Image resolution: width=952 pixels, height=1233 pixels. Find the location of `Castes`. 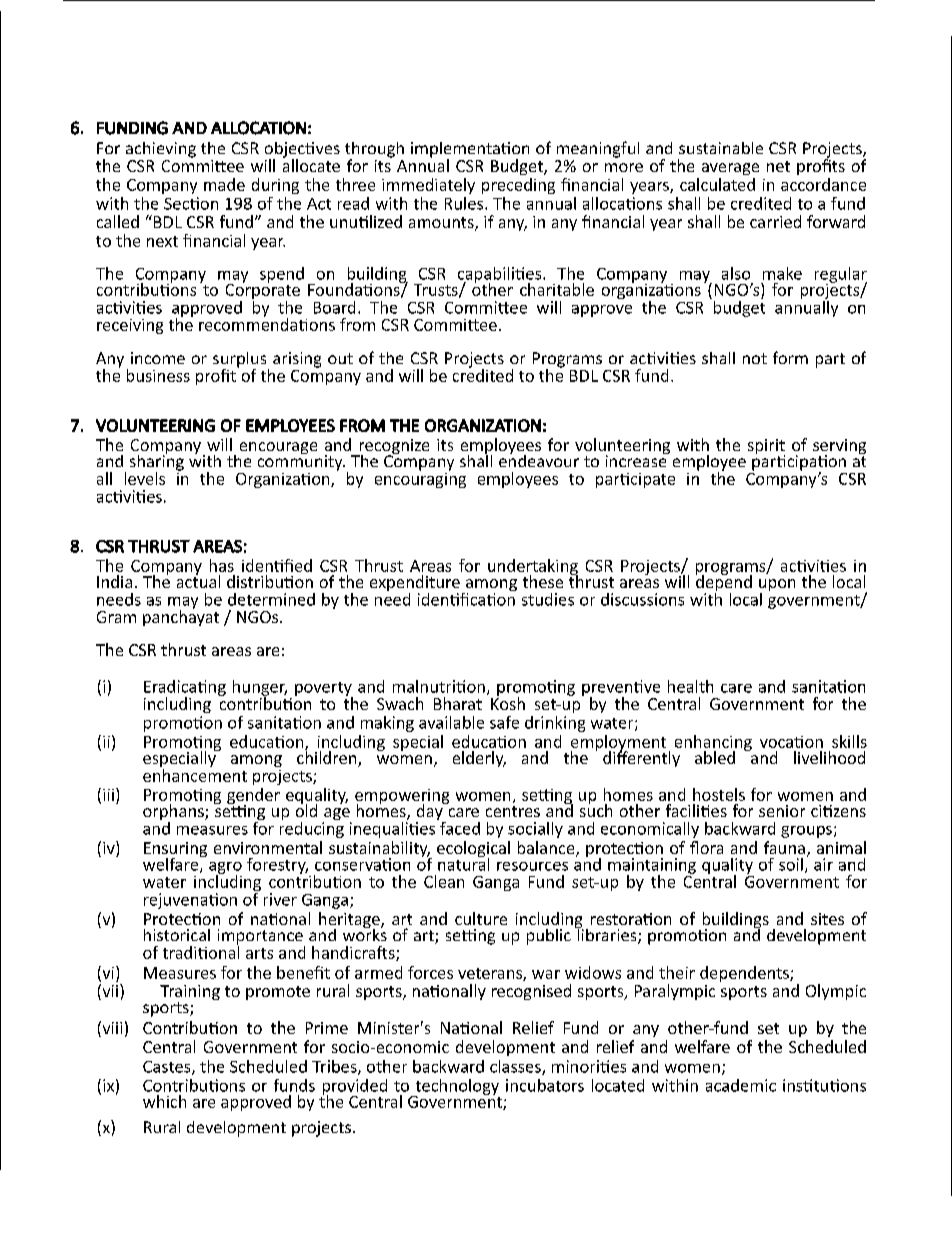

Castes is located at coordinates (168, 1068).
